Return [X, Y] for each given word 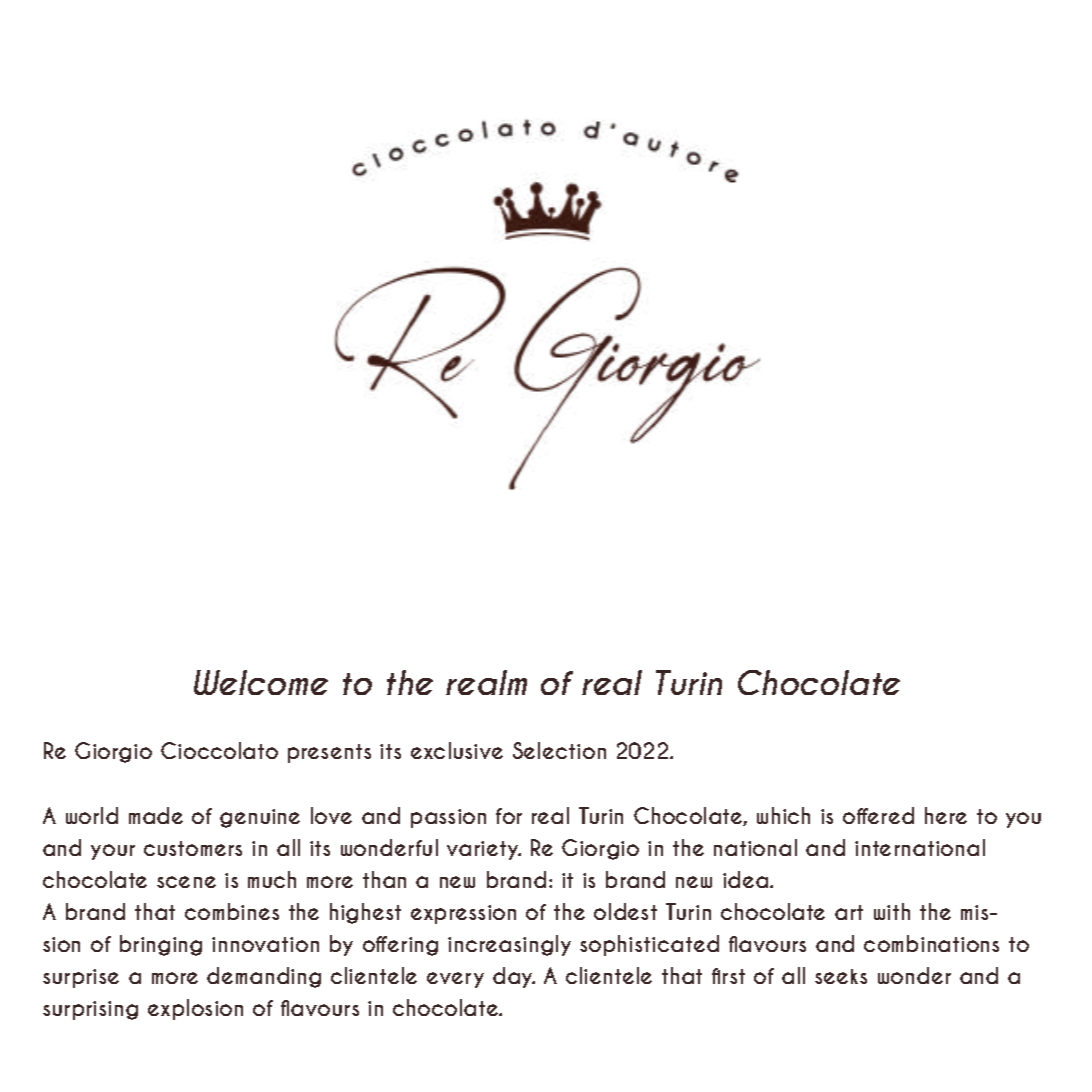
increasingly [509, 945]
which [783, 815]
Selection [559, 750]
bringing [161, 945]
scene [186, 882]
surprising [90, 1010]
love [331, 815]
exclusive [457, 750]
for [509, 816]
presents [329, 753]
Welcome [261, 682]
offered [878, 815]
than [384, 879]
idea [747, 879]
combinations [931, 943]
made [156, 815]
